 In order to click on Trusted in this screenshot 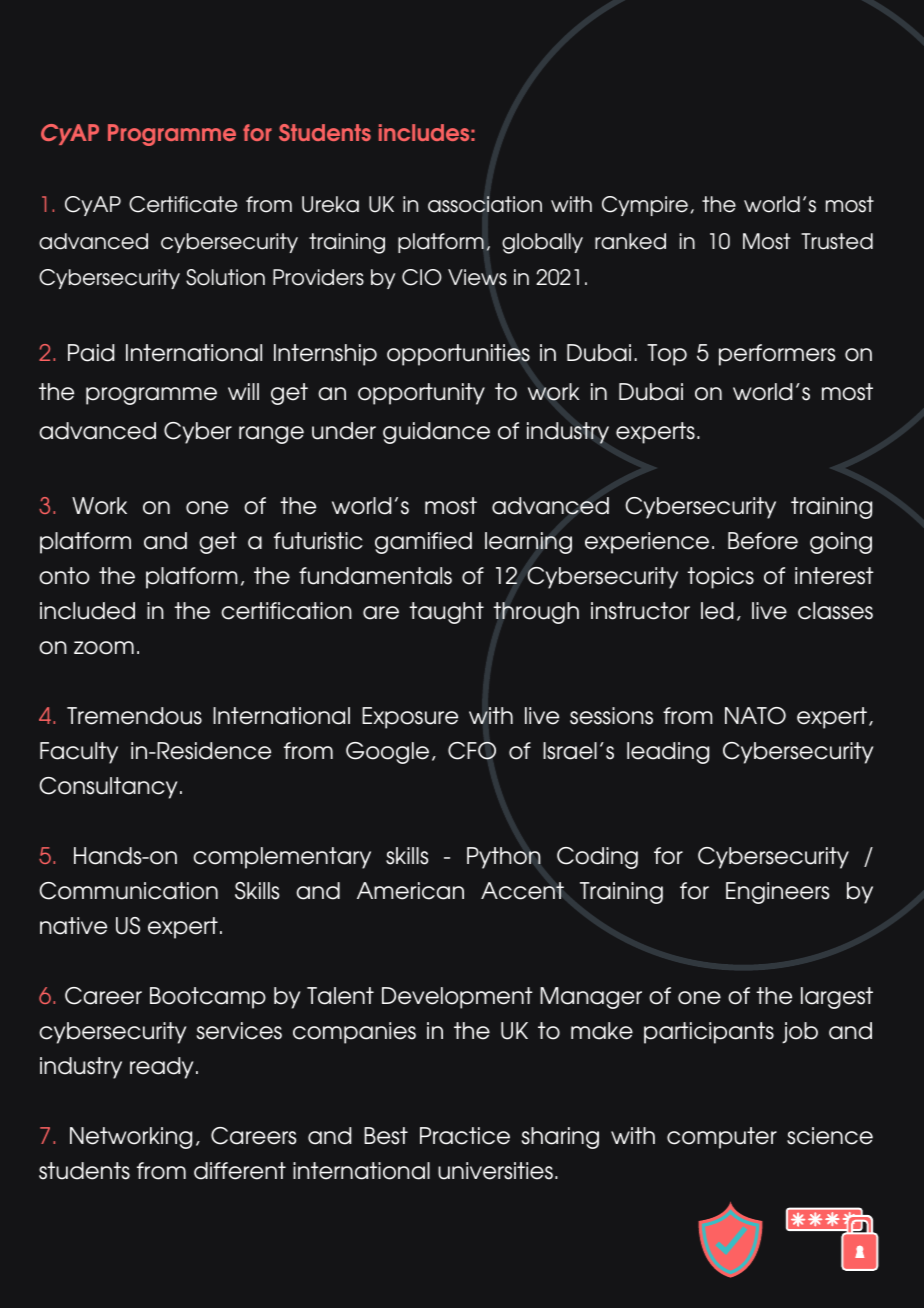, I will do `click(837, 241)`.
